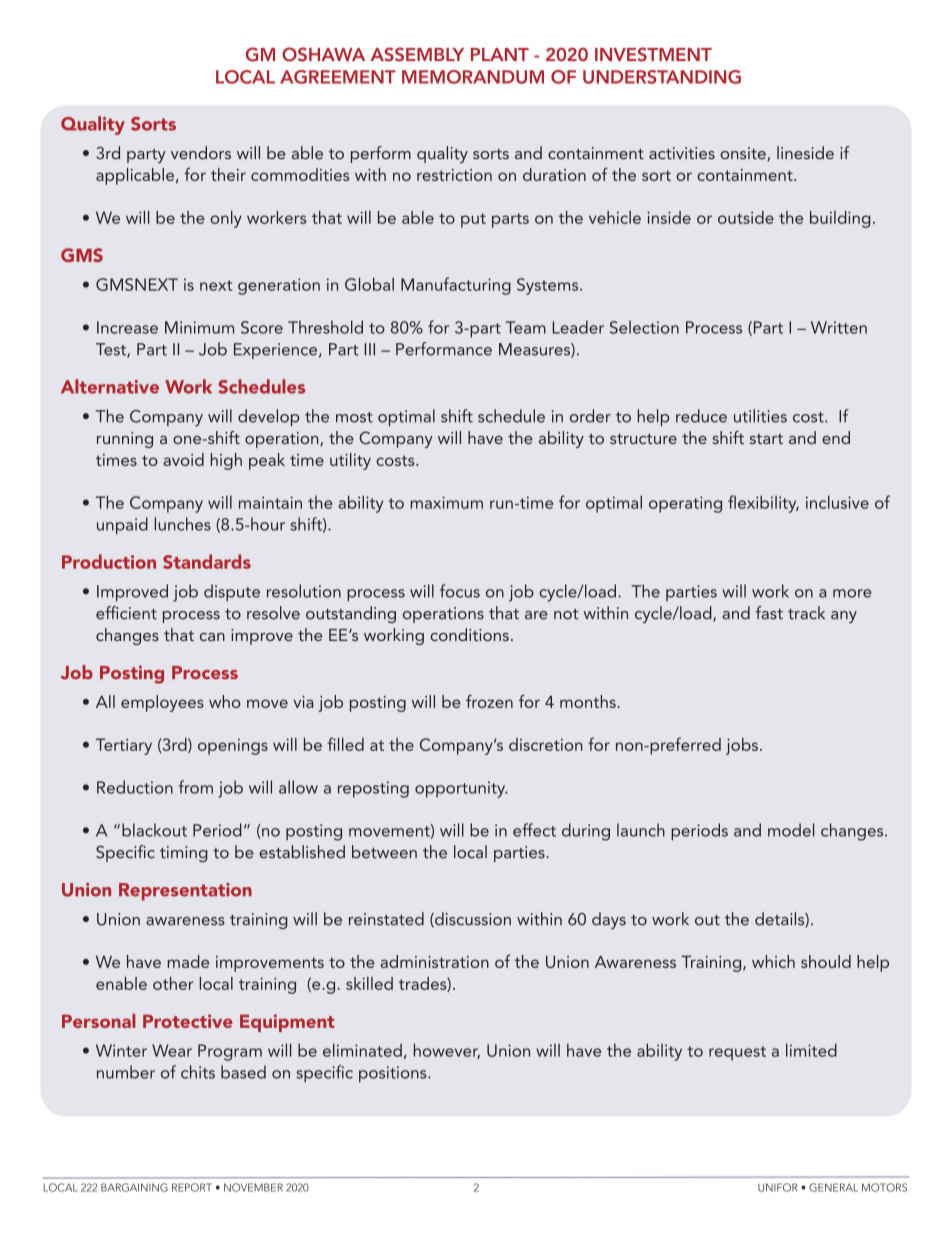 This page has width=952, height=1233. What do you see at coordinates (212, 637) in the page?
I see `can` at bounding box center [212, 637].
